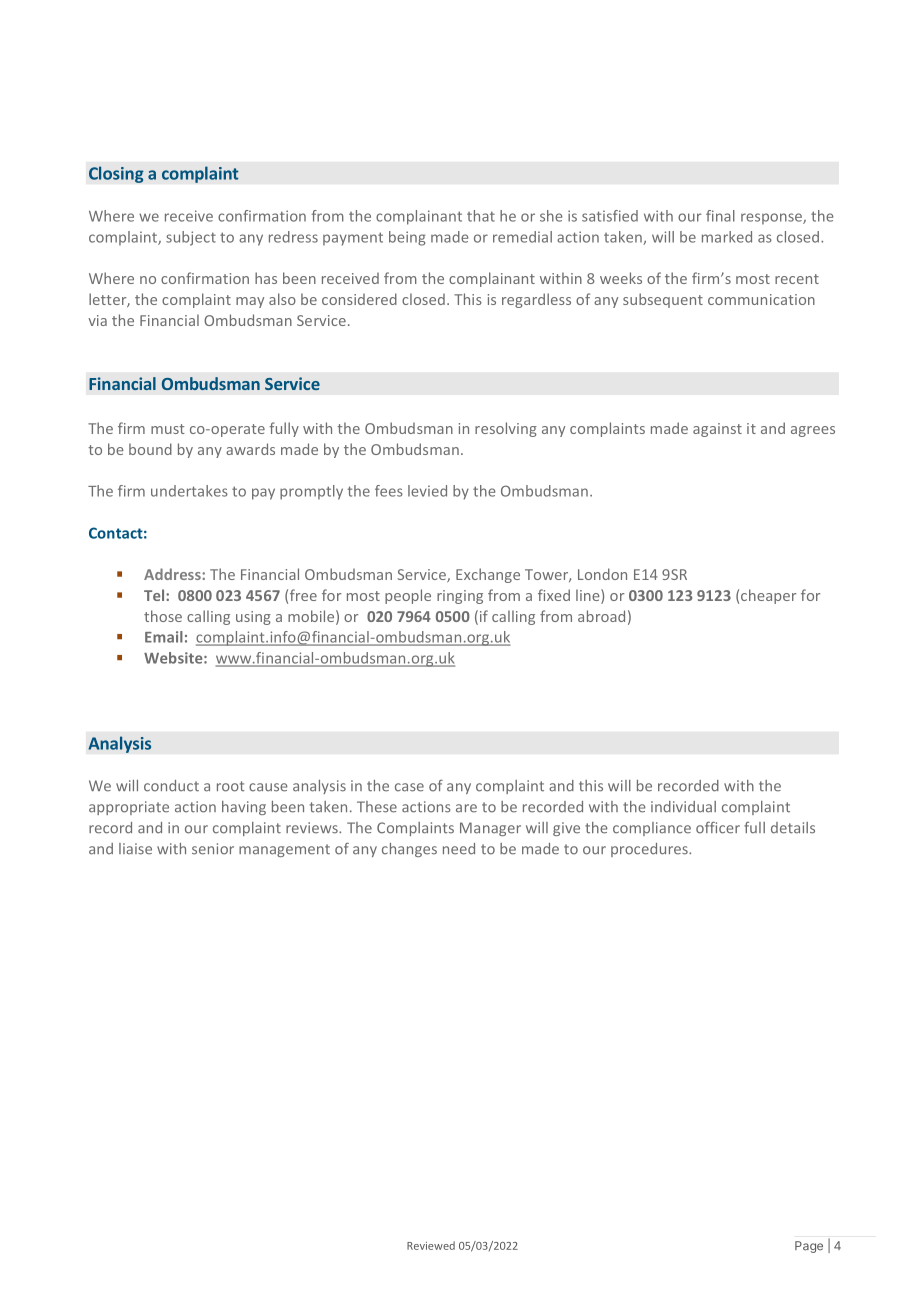 Image resolution: width=924 pixels, height=1308 pixels. I want to click on subject, so click(191, 238).
